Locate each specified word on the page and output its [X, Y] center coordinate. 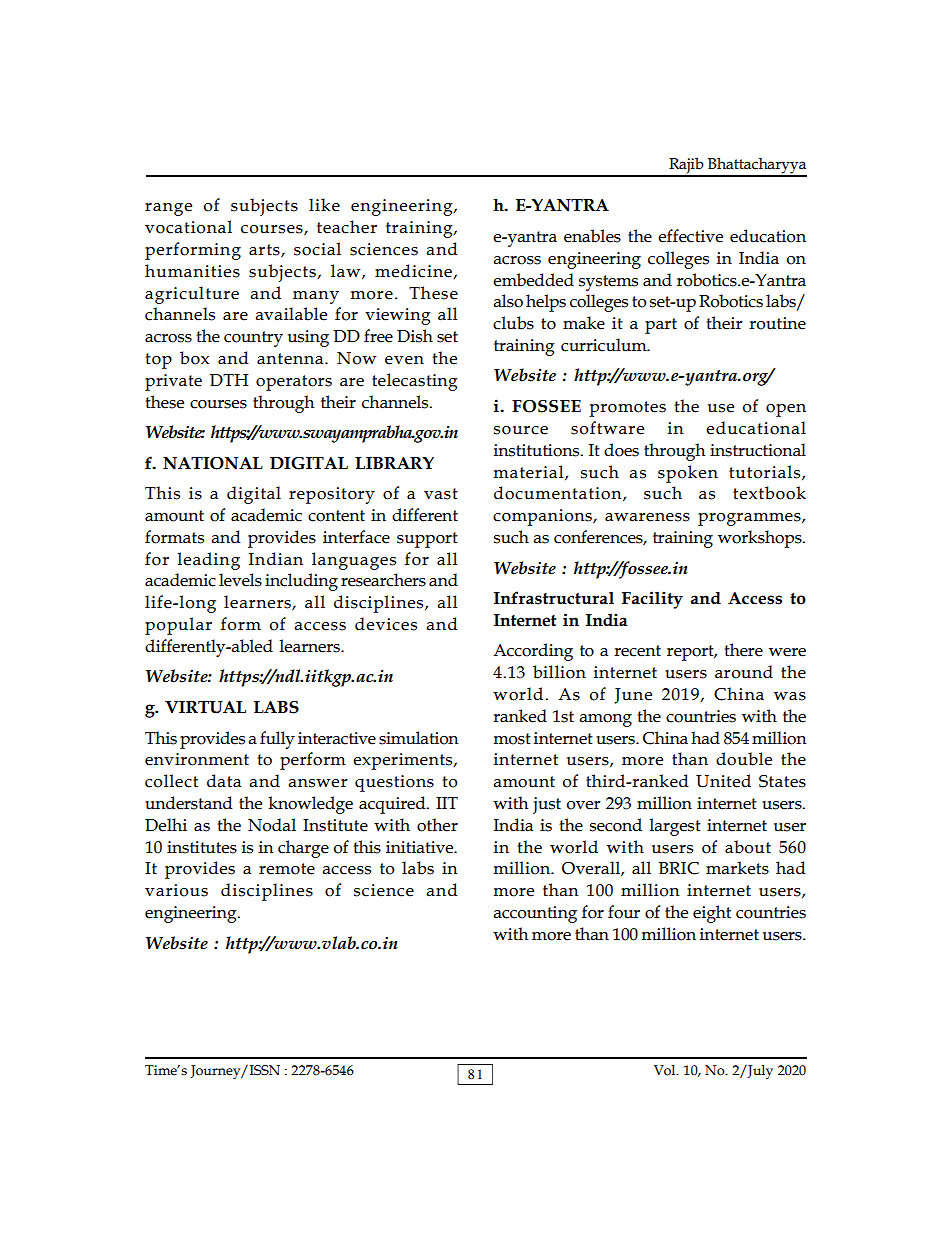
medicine [414, 271]
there [743, 650]
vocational [188, 227]
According [533, 652]
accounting [535, 914]
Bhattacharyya [756, 166]
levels [240, 580]
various [176, 890]
